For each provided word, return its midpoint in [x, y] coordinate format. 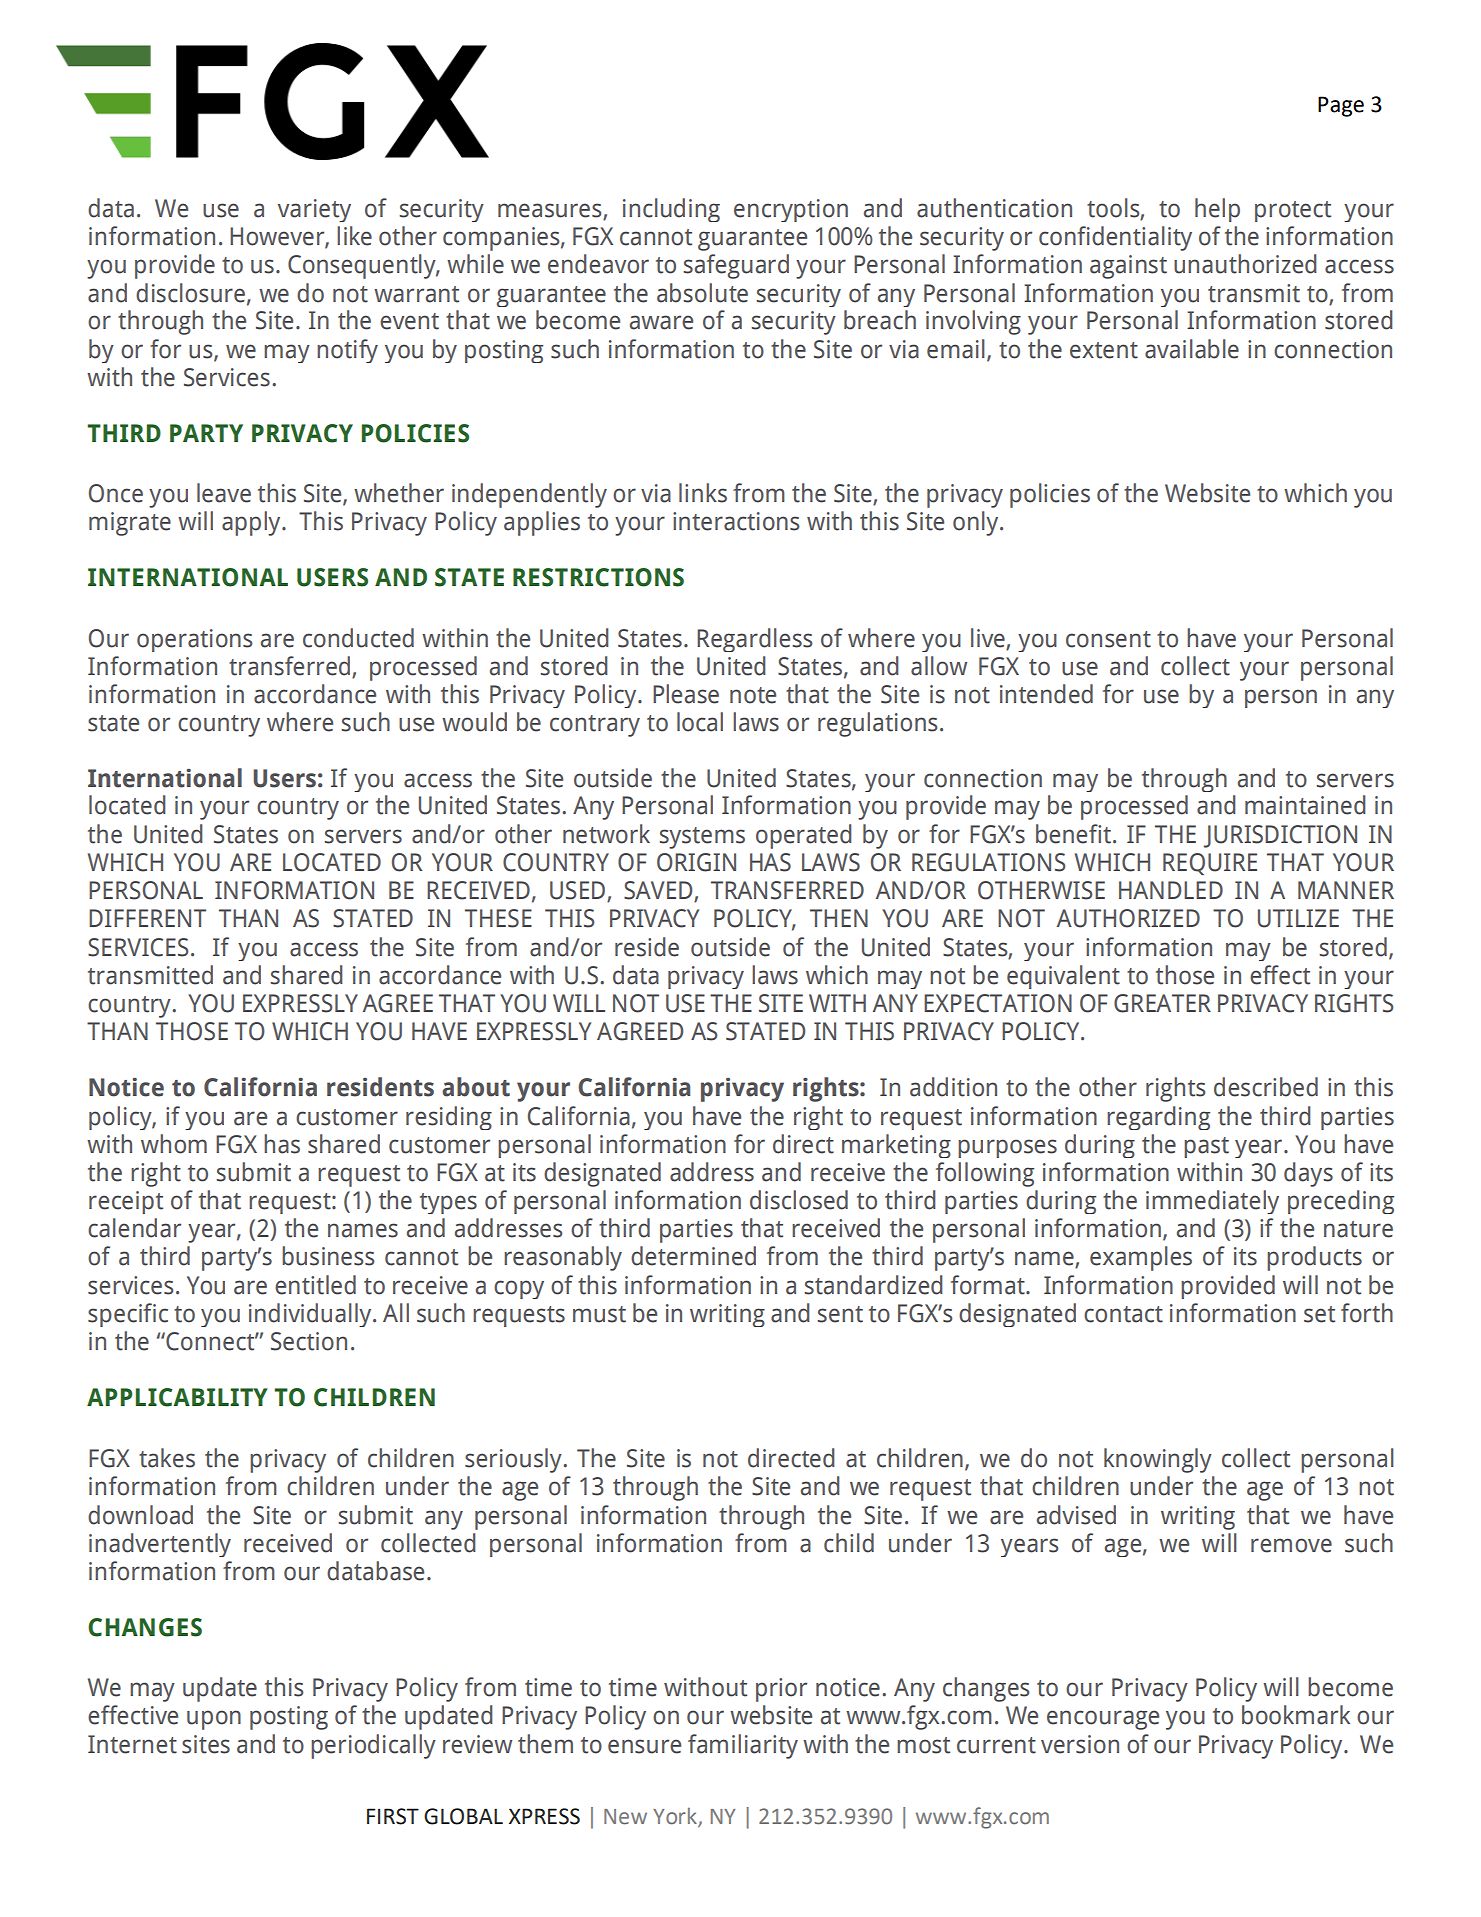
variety [314, 210]
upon [214, 1720]
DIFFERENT [147, 918]
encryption [791, 210]
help [1217, 210]
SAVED [659, 891]
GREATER [1162, 1003]
